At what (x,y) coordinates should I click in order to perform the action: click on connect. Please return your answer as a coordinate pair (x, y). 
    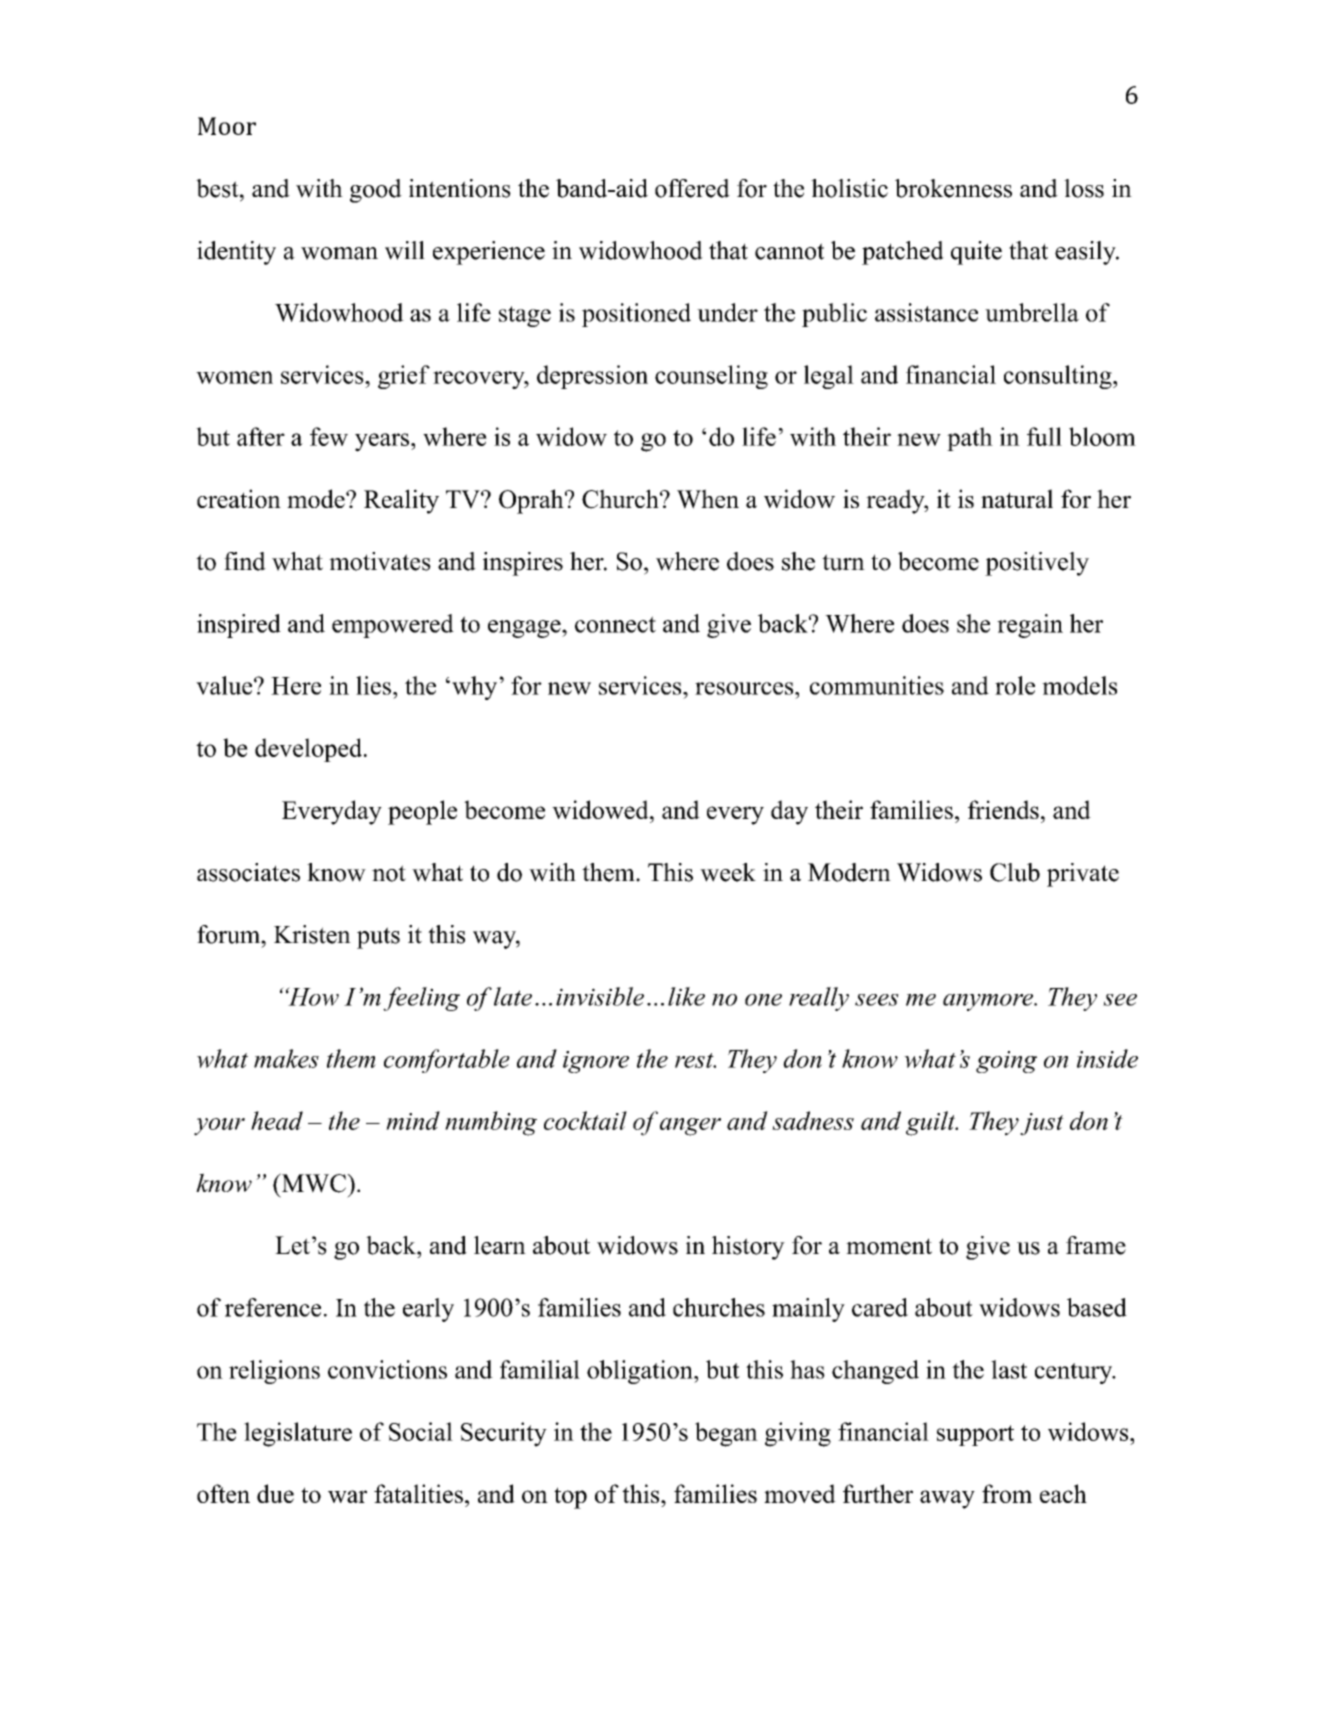
    Looking at the image, I should click on (615, 624).
